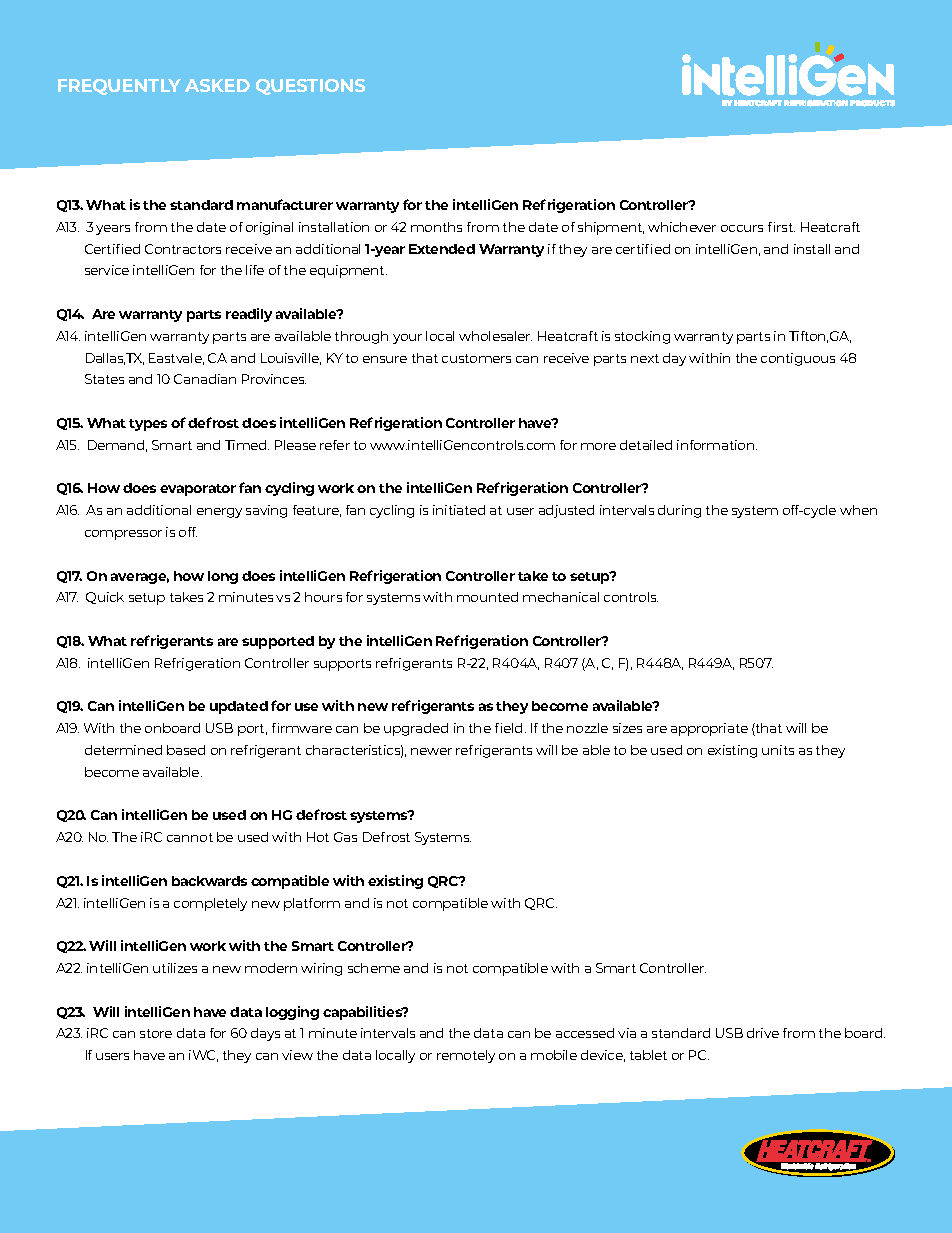 This page has width=952, height=1233. Describe the element at coordinates (778, 750) in the page. I see `units` at that location.
